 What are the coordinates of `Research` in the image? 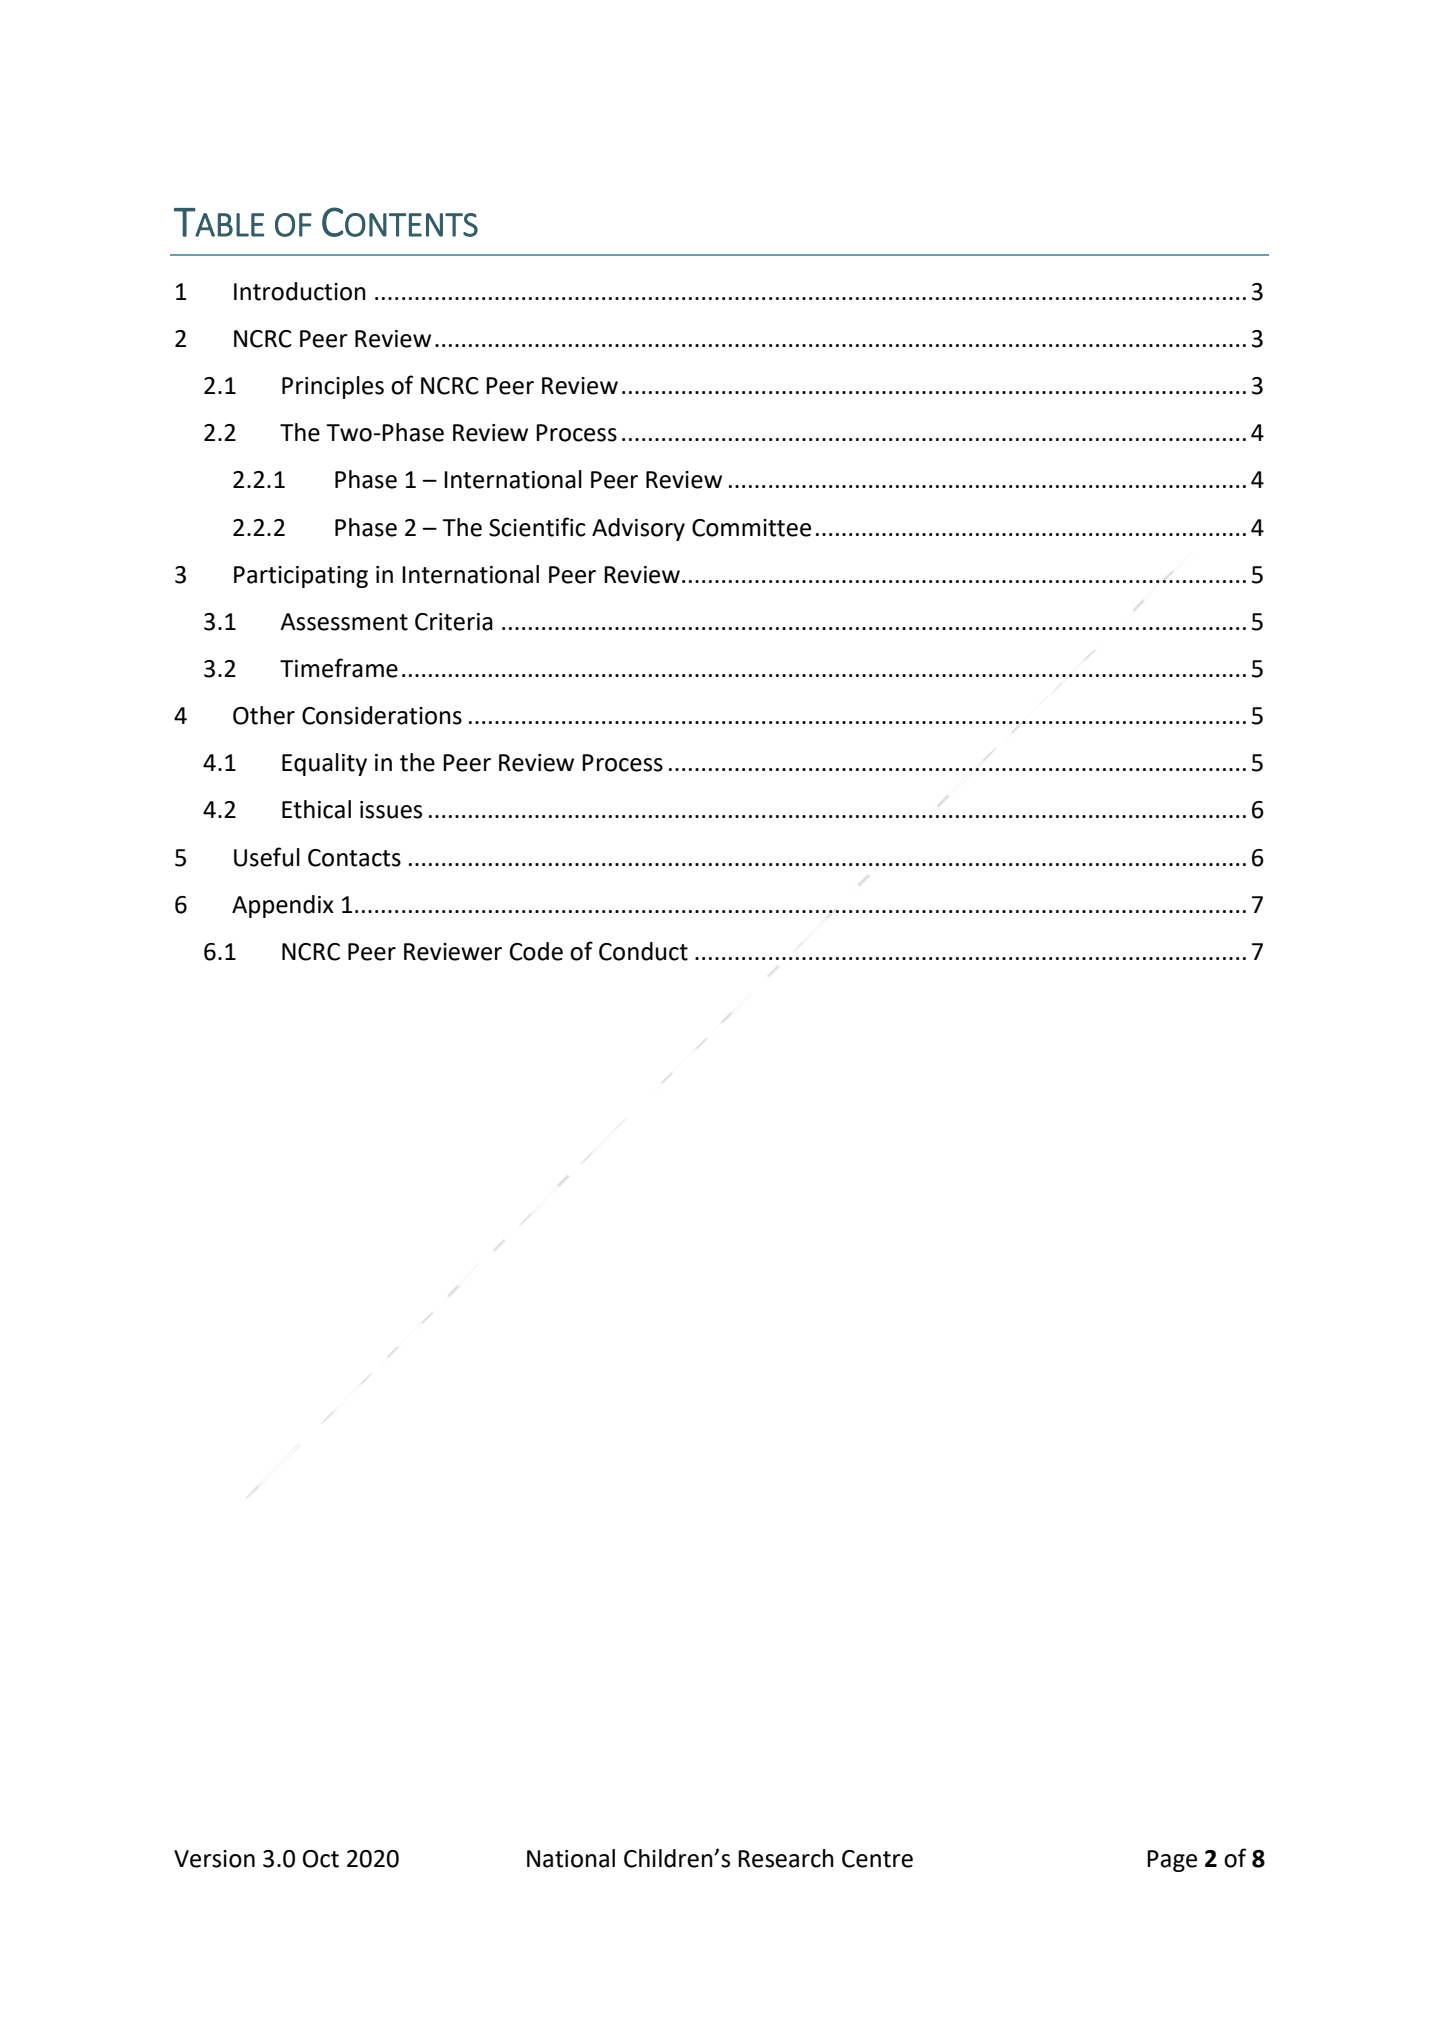 It's located at (786, 1858).
